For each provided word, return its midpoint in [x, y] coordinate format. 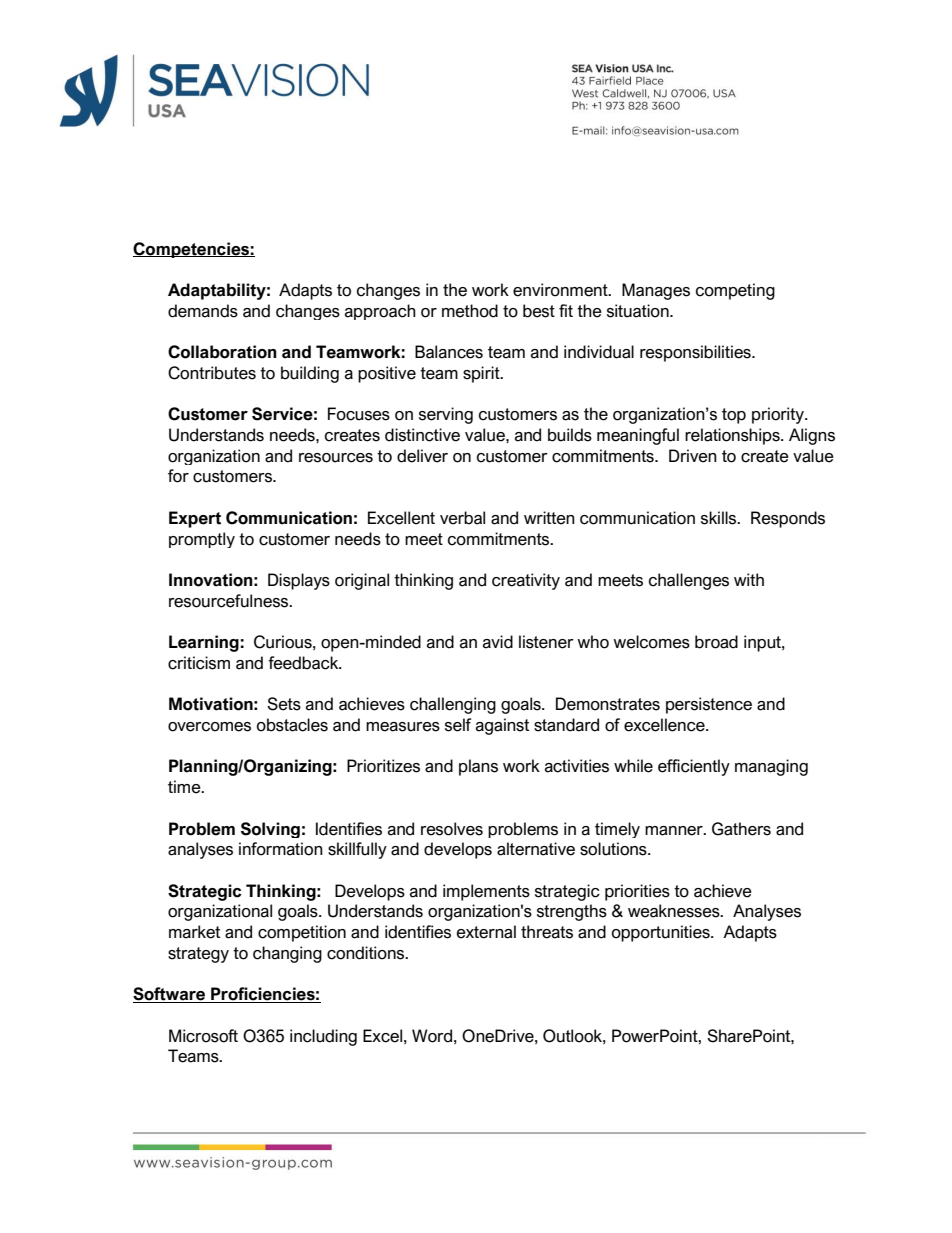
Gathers [741, 829]
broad [716, 642]
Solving [270, 830]
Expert [195, 519]
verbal [462, 518]
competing [735, 291]
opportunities [662, 933]
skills [720, 518]
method [470, 311]
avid [498, 642]
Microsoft [203, 1036]
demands [203, 311]
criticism [199, 663]
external [486, 932]
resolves [452, 829]
